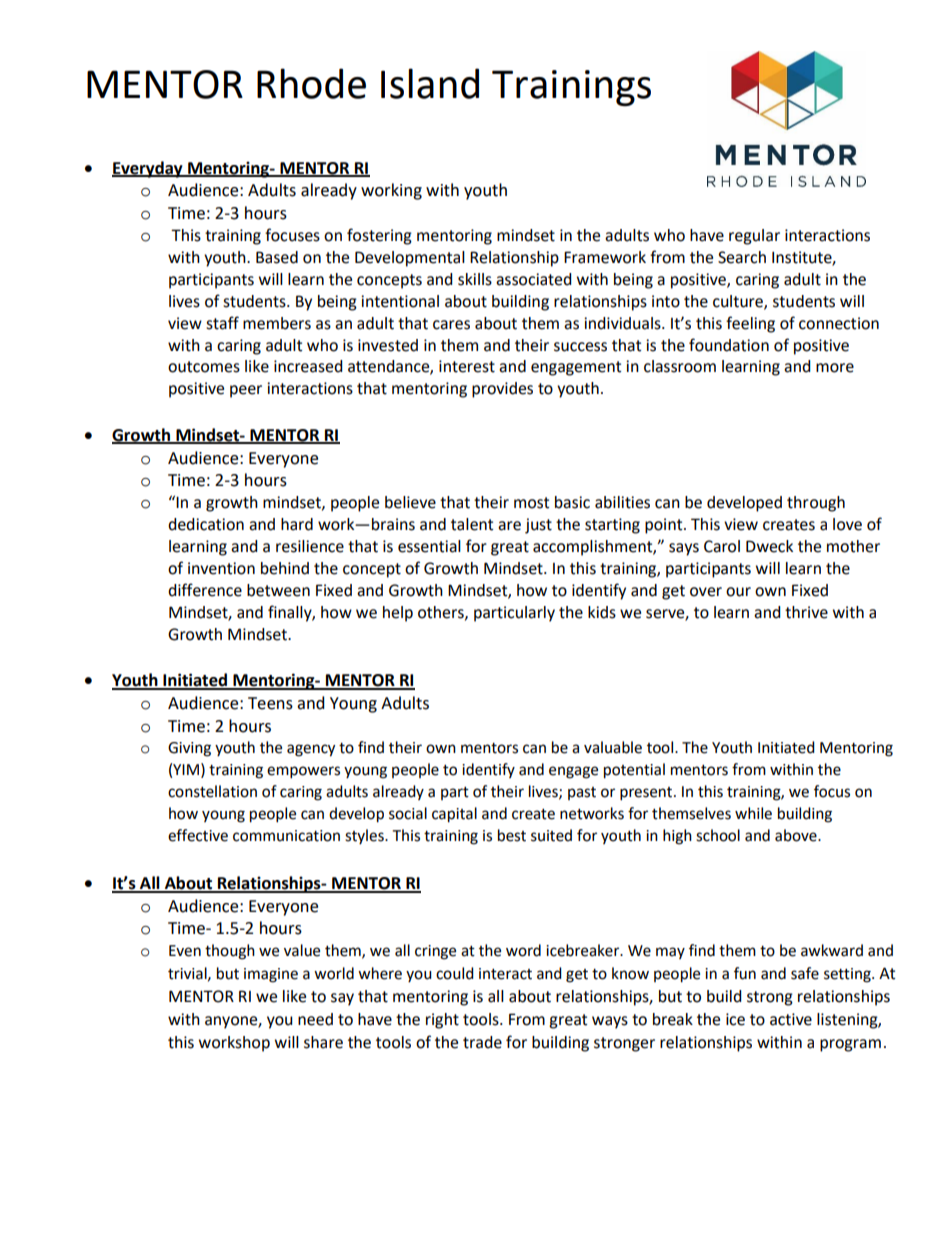  Describe the element at coordinates (613, 747) in the document. I see `valuable` at that location.
